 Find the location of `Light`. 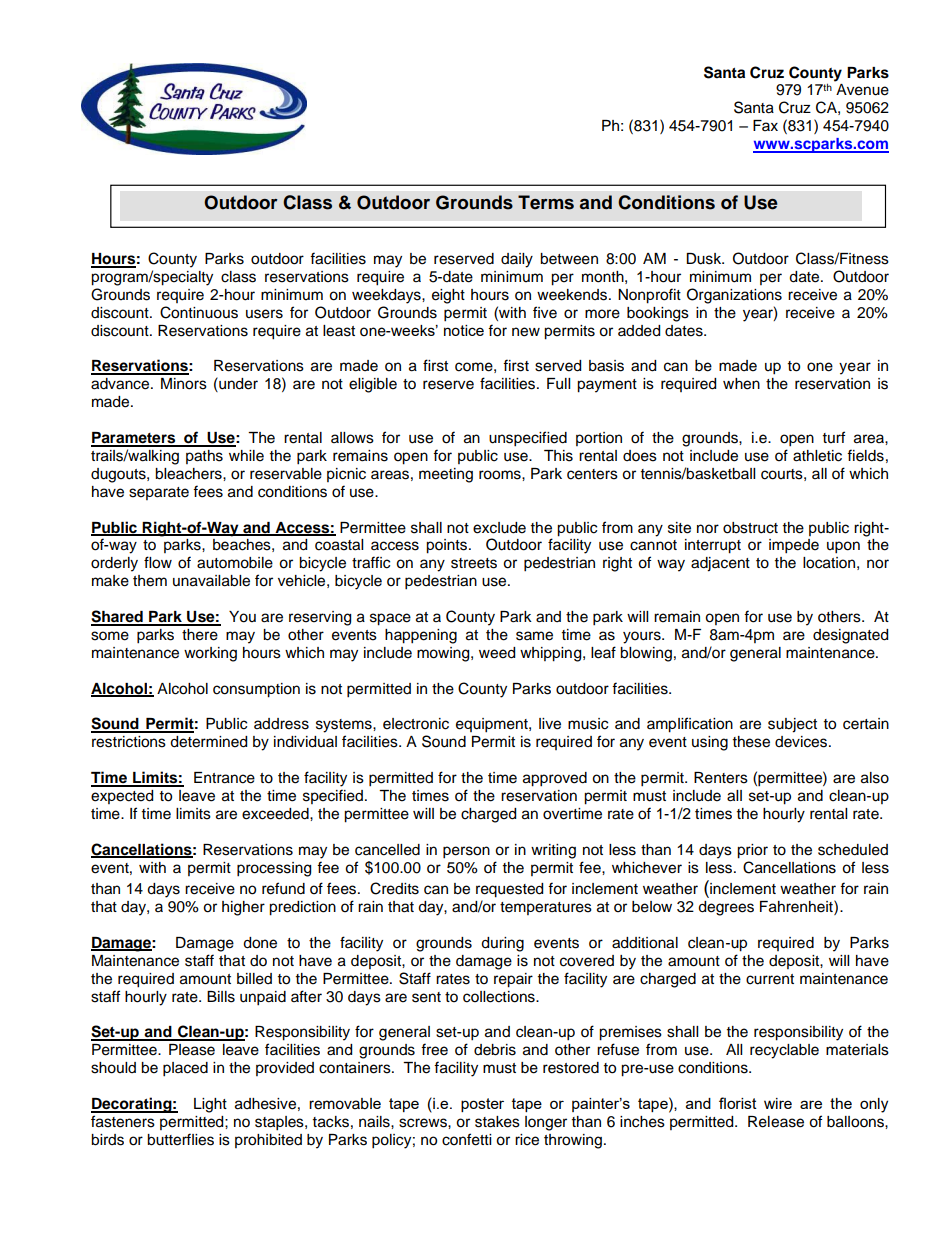

Light is located at coordinates (210, 1105).
